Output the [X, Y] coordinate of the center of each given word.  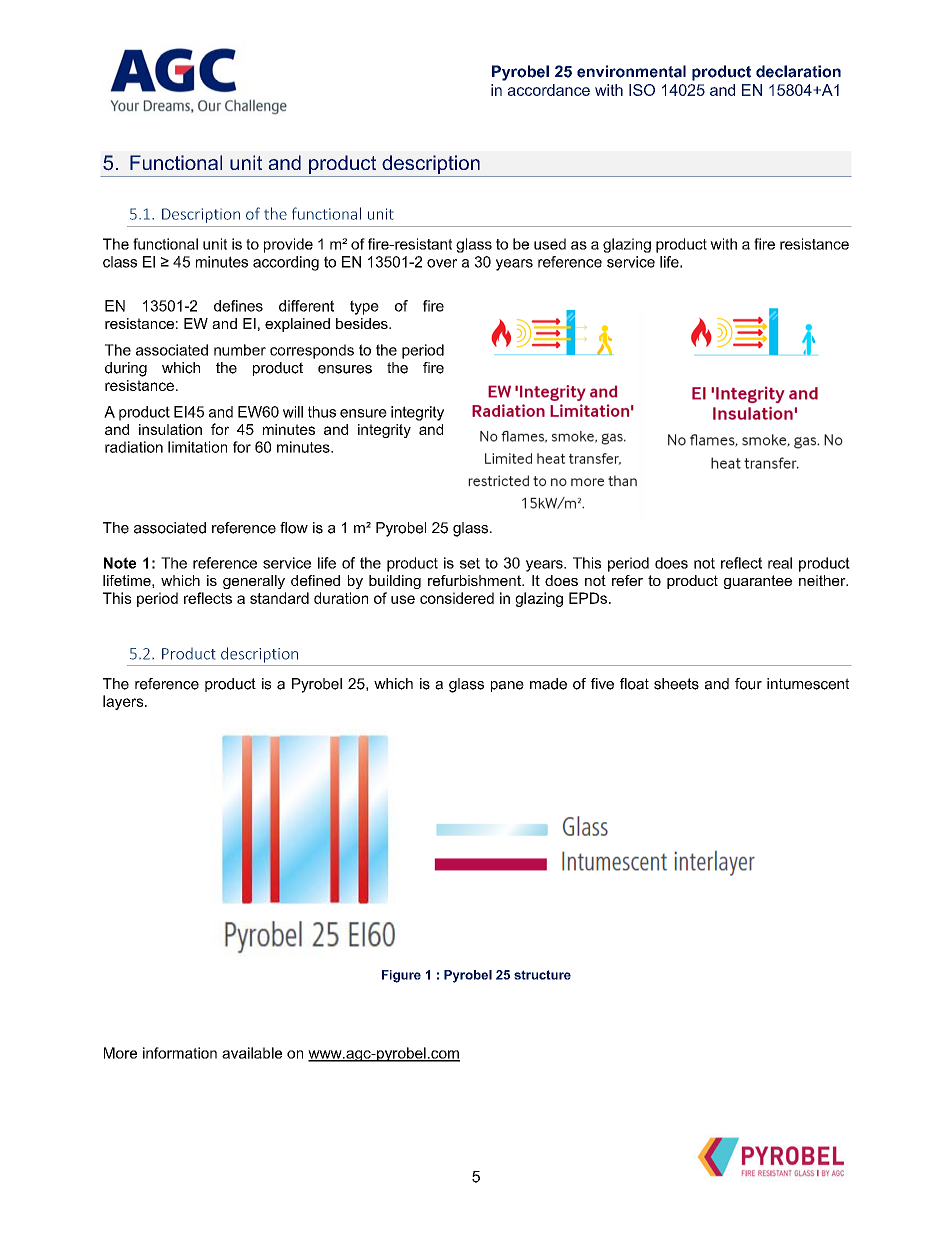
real [780, 563]
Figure [401, 976]
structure [542, 975]
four [748, 684]
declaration [798, 71]
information [180, 1053]
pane [507, 686]
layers [124, 702]
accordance [549, 90]
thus [322, 412]
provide [288, 245]
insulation [170, 429]
